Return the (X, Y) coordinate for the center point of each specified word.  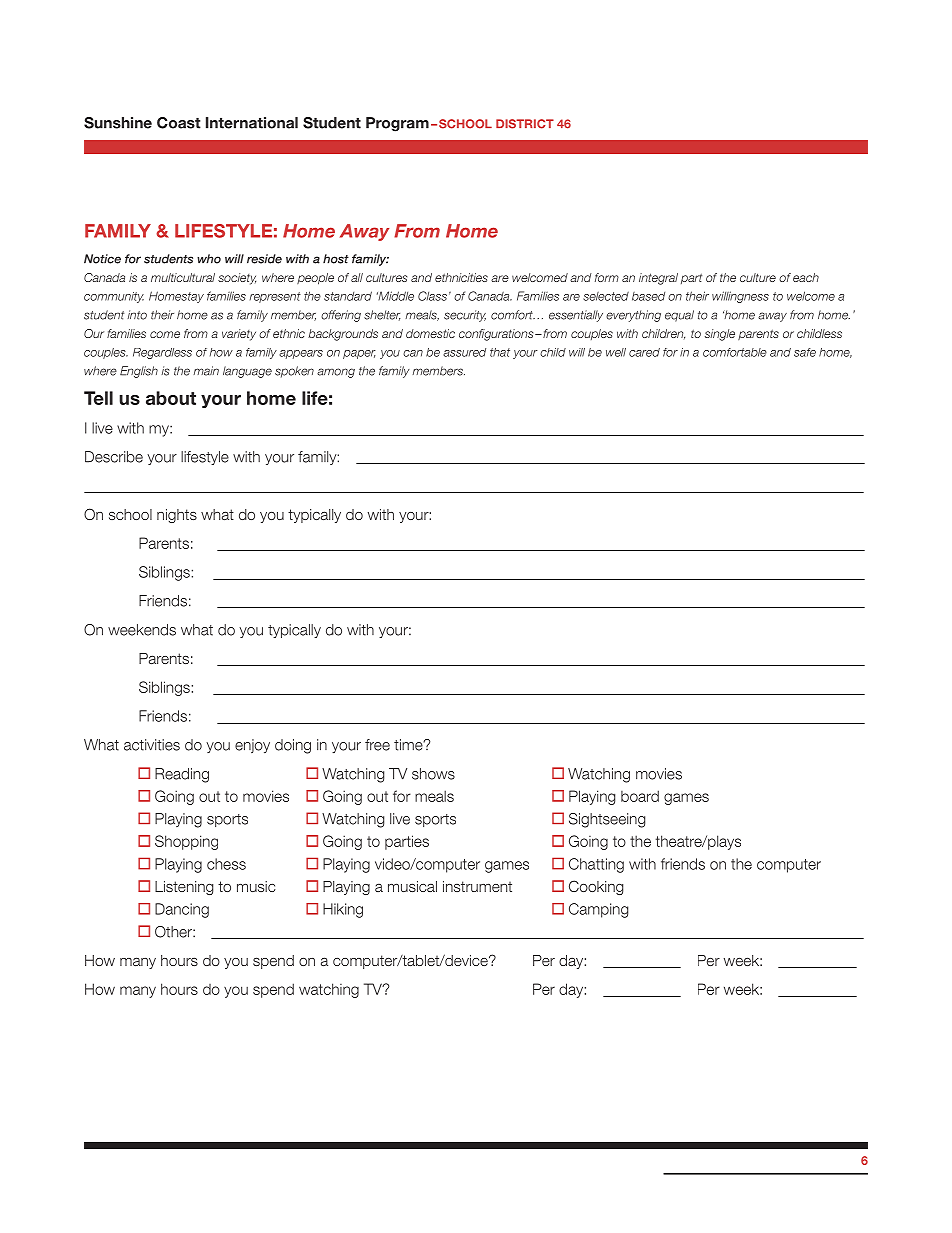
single (720, 335)
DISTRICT (525, 124)
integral (658, 279)
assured (464, 352)
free (377, 745)
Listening (184, 888)
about (171, 398)
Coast (179, 123)
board (640, 796)
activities (152, 745)
